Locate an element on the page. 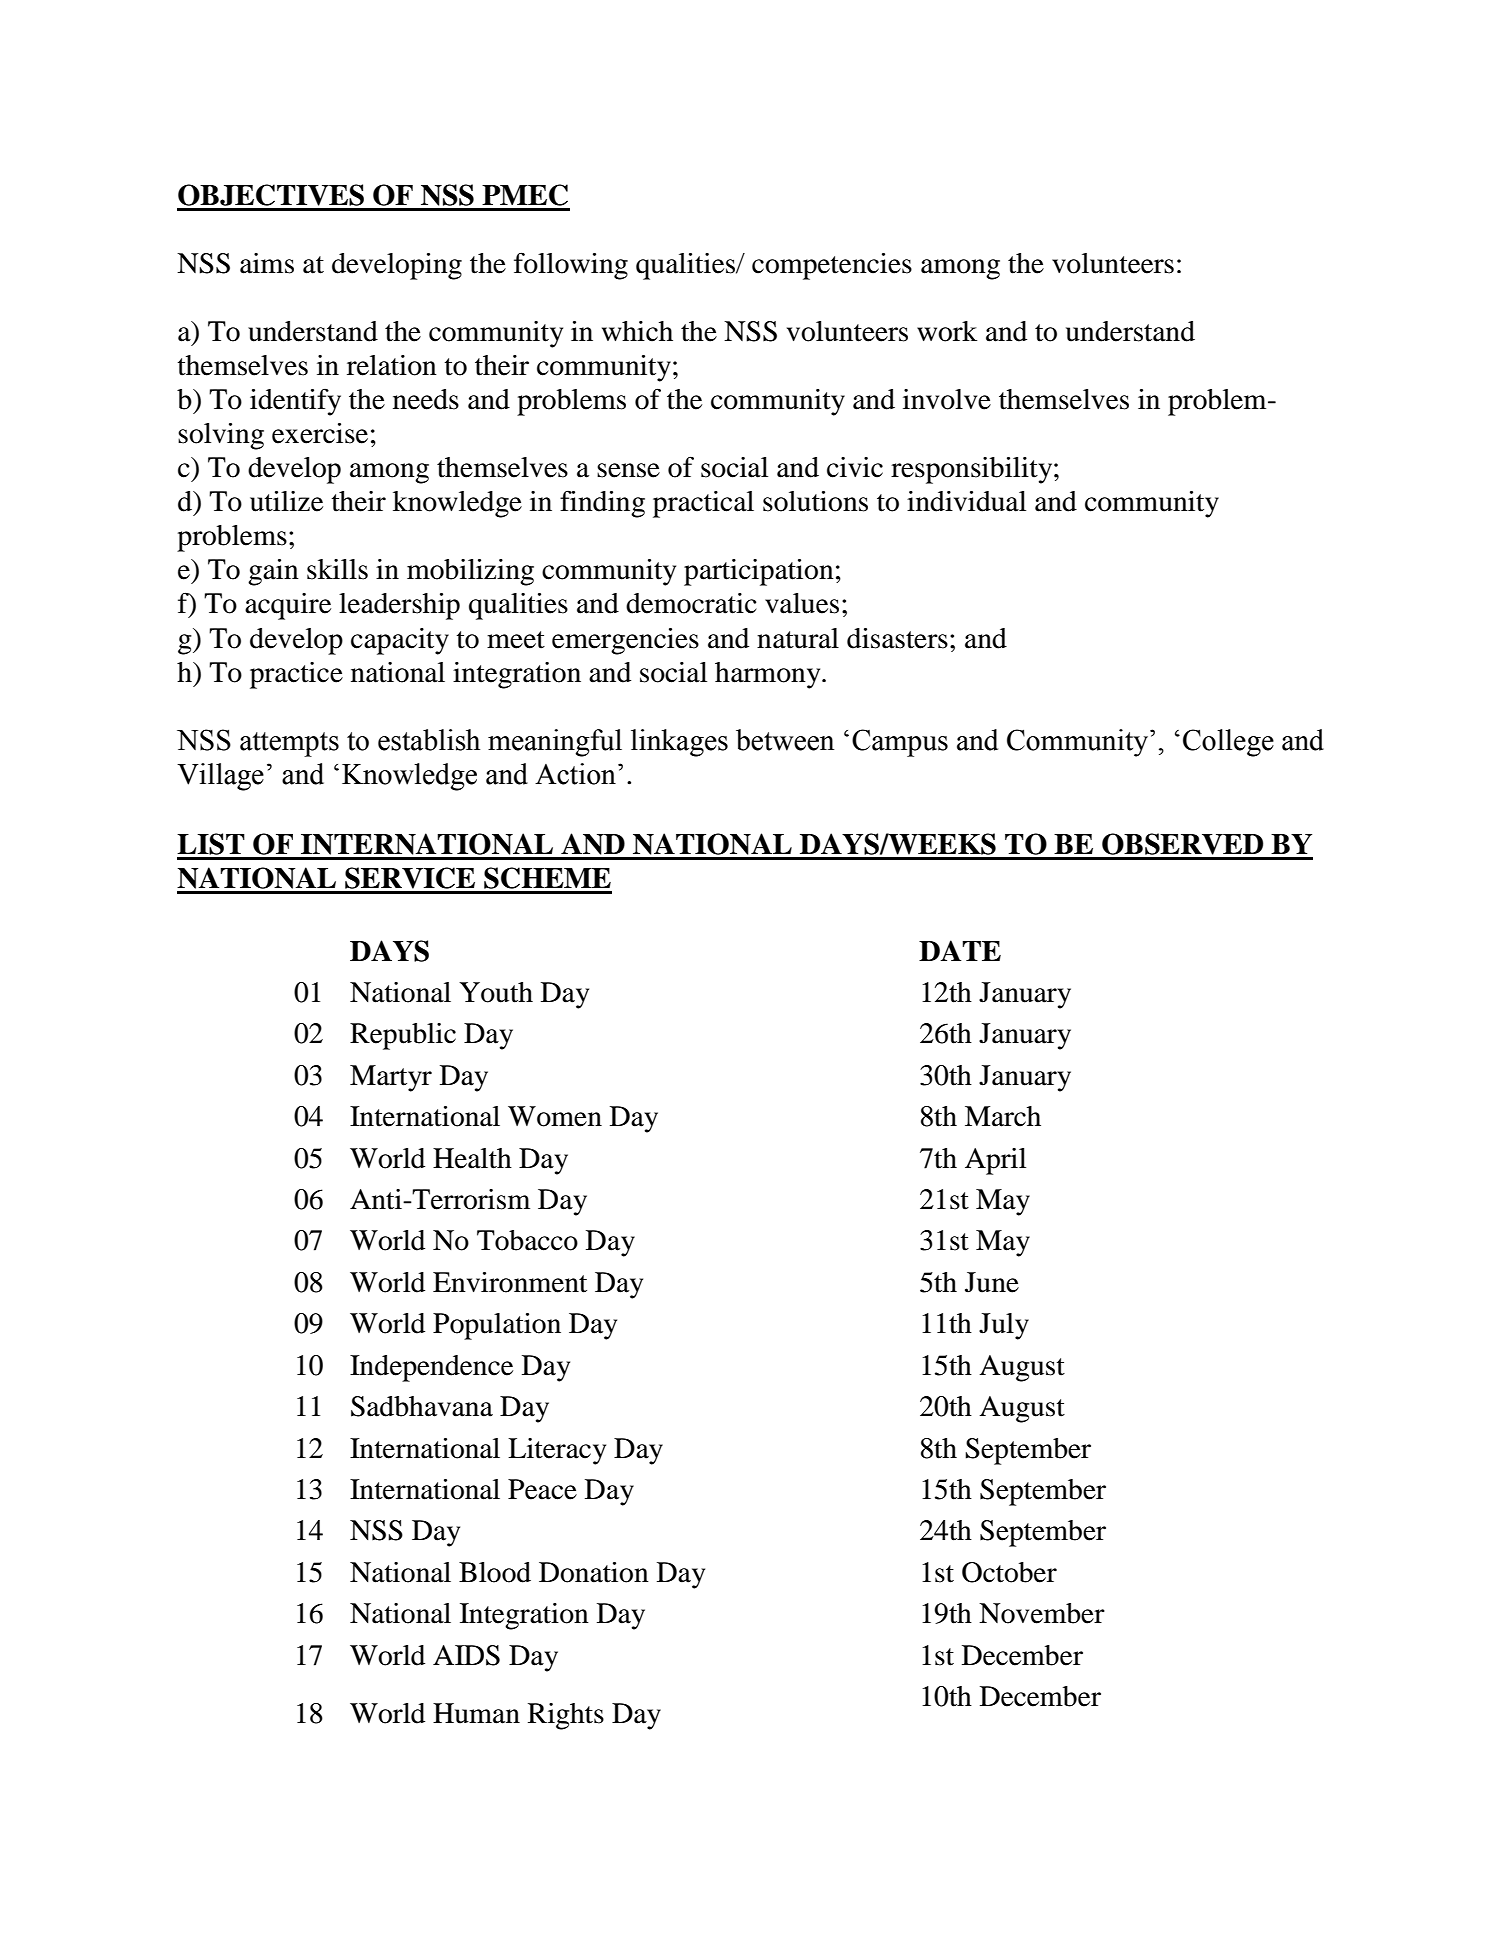 The width and height of the document is (1509, 1953). Rights is located at coordinates (566, 1716).
